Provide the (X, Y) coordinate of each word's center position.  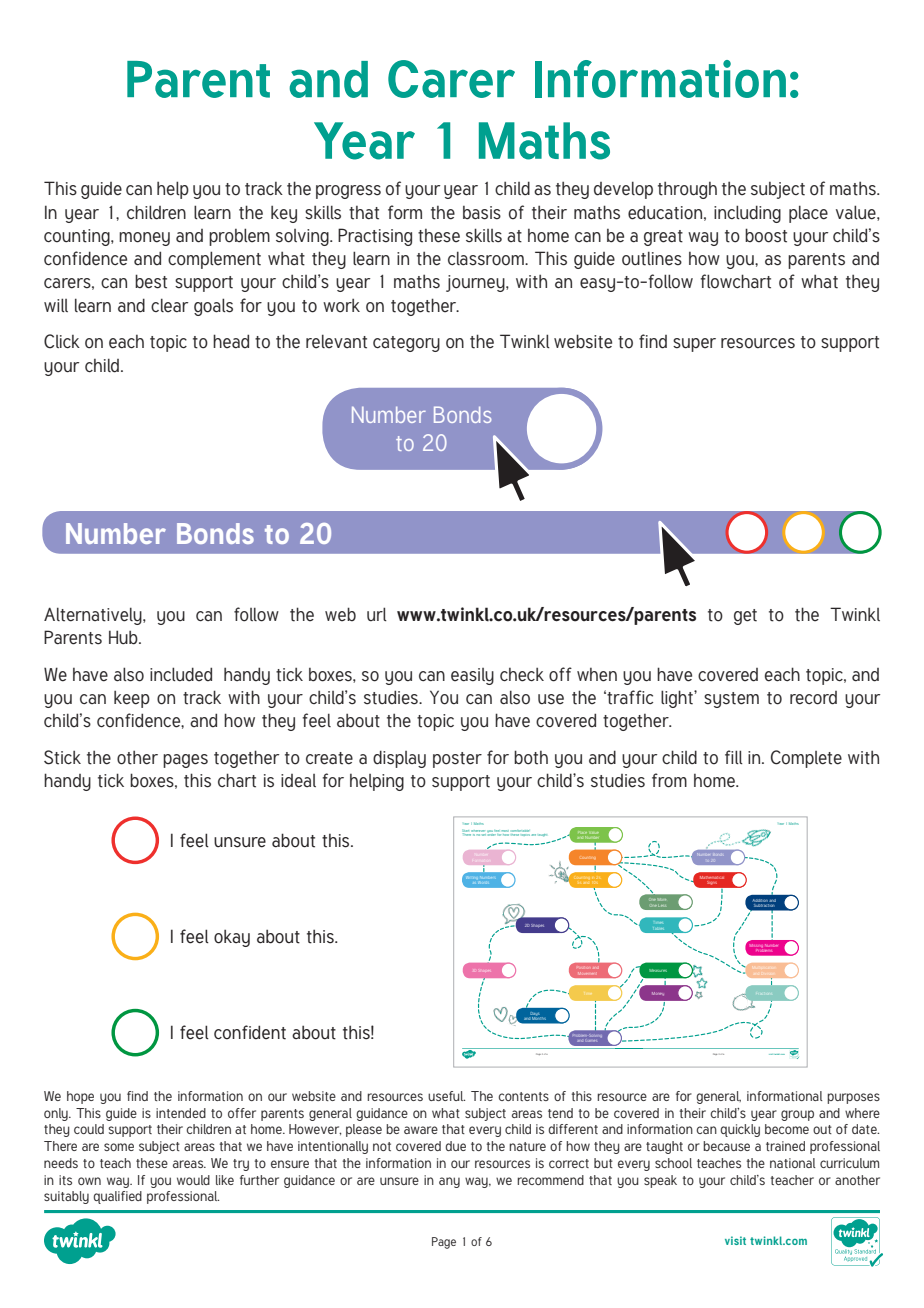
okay (232, 938)
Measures (658, 970)
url (377, 614)
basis (482, 213)
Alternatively (94, 616)
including (747, 214)
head (231, 341)
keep (132, 699)
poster (457, 760)
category (406, 344)
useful (446, 1096)
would (193, 1180)
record (813, 698)
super (694, 345)
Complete (806, 759)
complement (214, 260)
